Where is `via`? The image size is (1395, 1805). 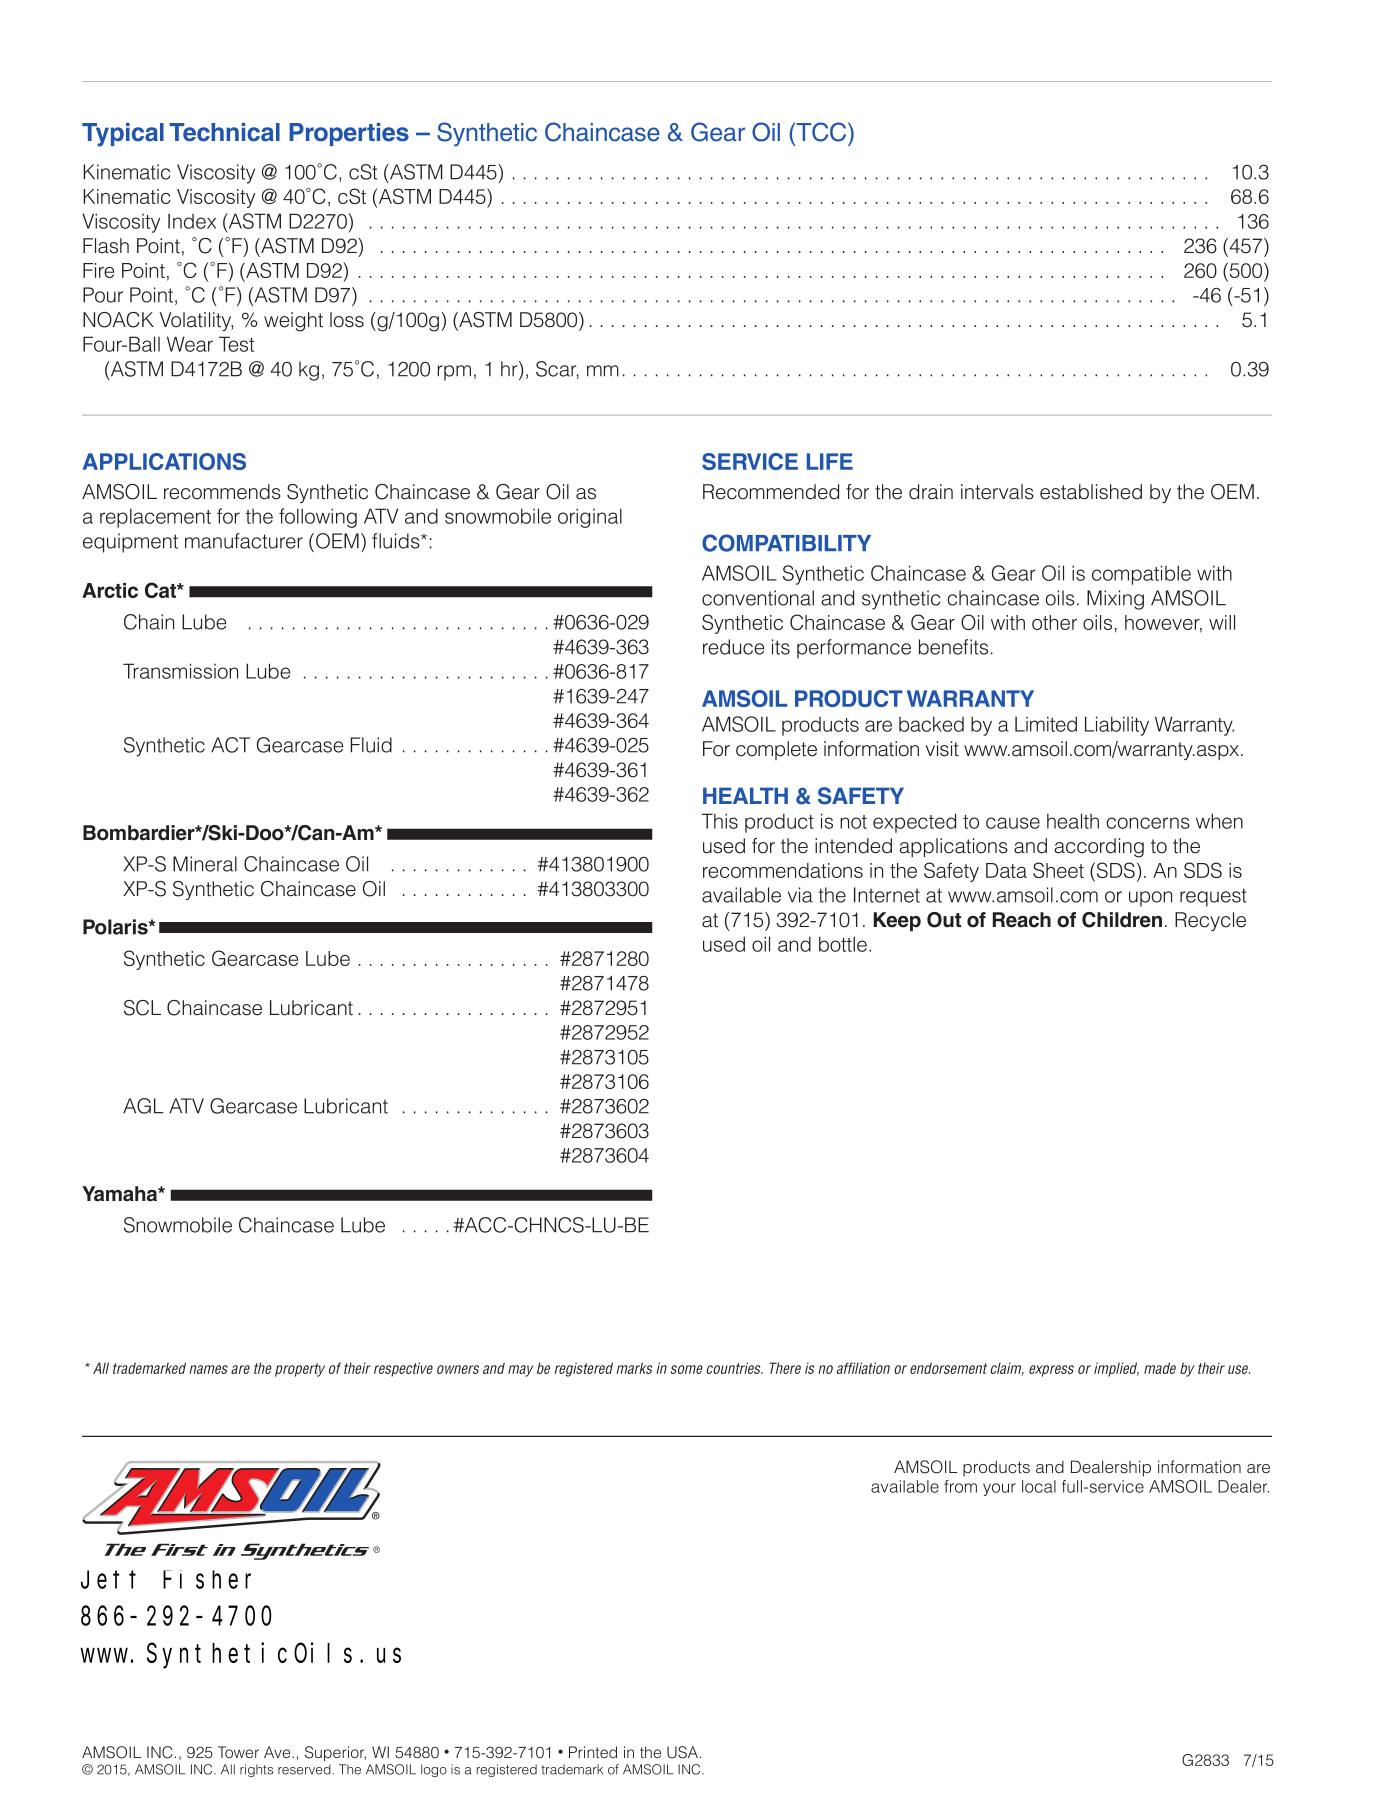
via is located at coordinates (800, 895).
